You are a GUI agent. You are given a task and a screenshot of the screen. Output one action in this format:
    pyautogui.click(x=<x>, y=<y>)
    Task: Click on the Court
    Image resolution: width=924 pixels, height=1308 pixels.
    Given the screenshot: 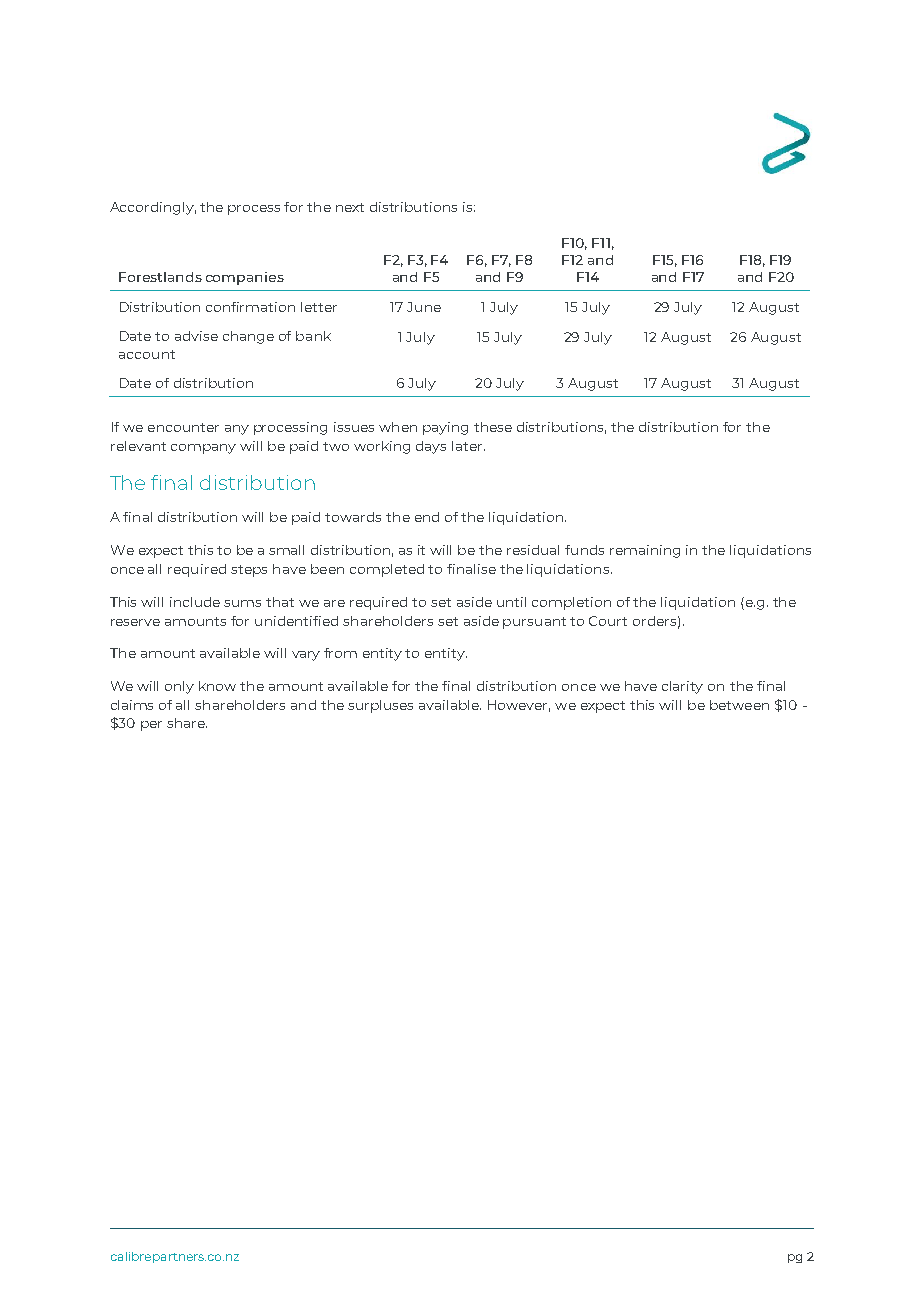 What is the action you would take?
    pyautogui.click(x=608, y=621)
